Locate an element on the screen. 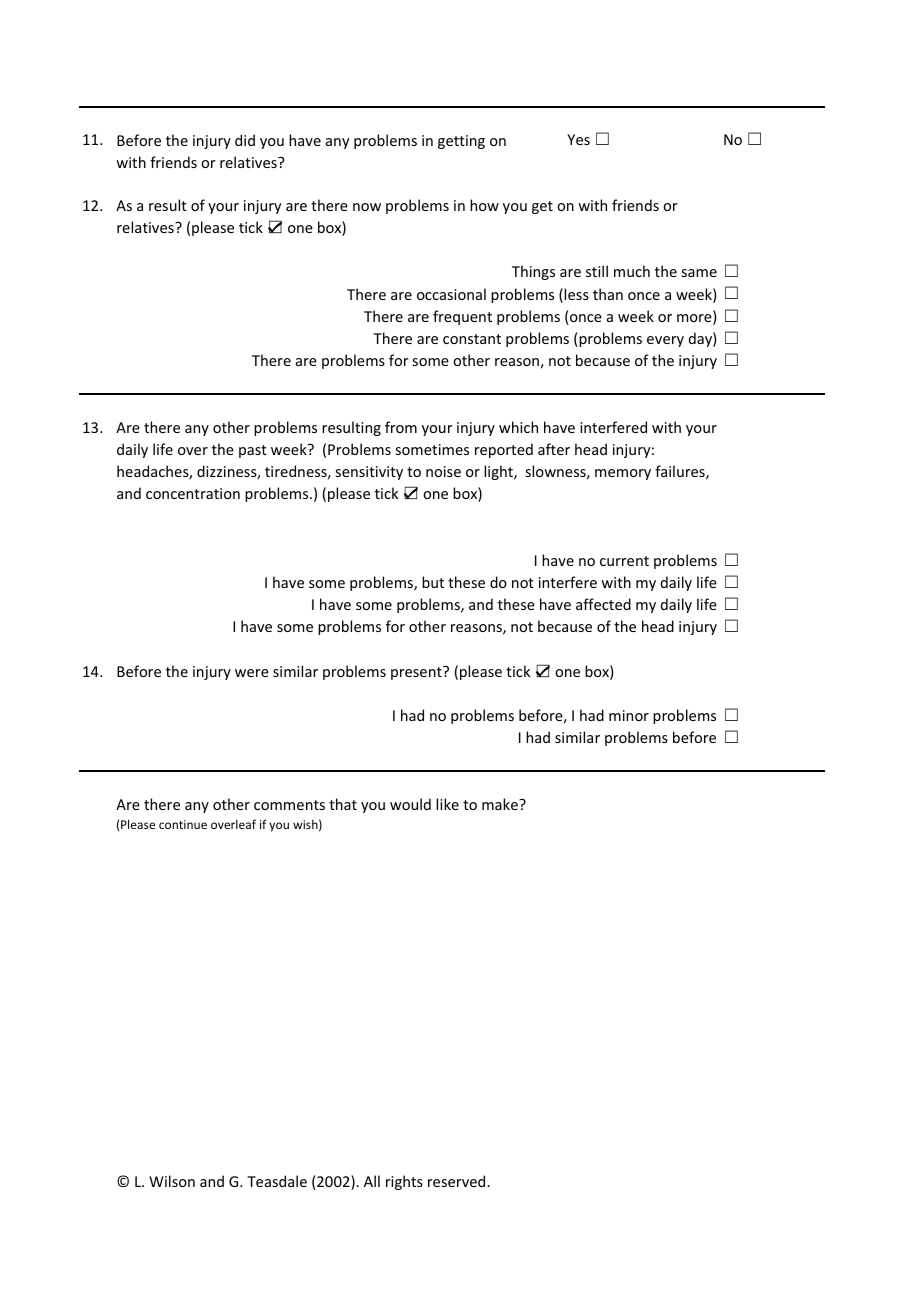 This screenshot has height=1308, width=924. did is located at coordinates (245, 140).
